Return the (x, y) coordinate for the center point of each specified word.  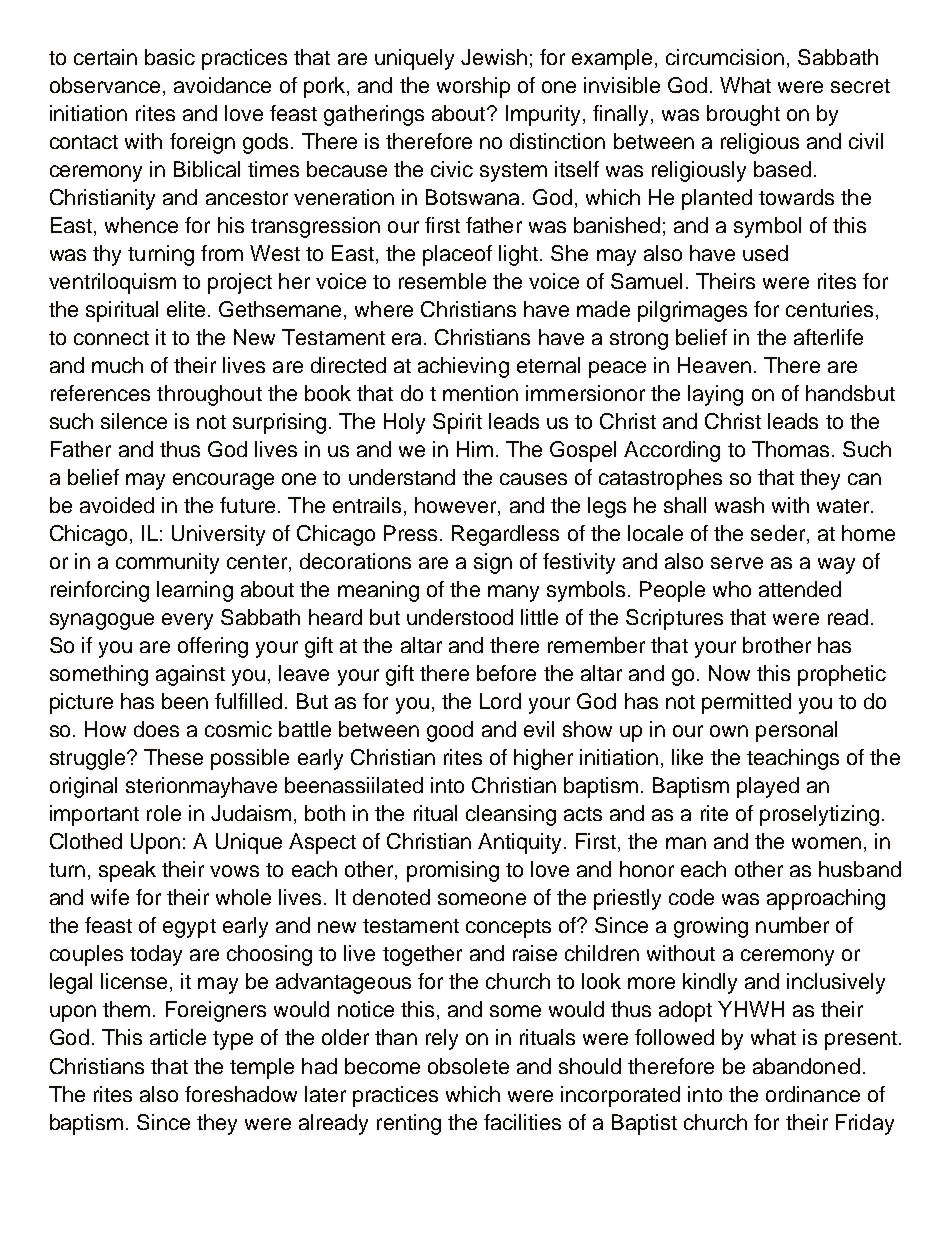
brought (743, 115)
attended (800, 589)
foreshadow (241, 1094)
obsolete (468, 1066)
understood (460, 617)
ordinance (813, 1094)
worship (473, 87)
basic (170, 57)
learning (195, 591)
